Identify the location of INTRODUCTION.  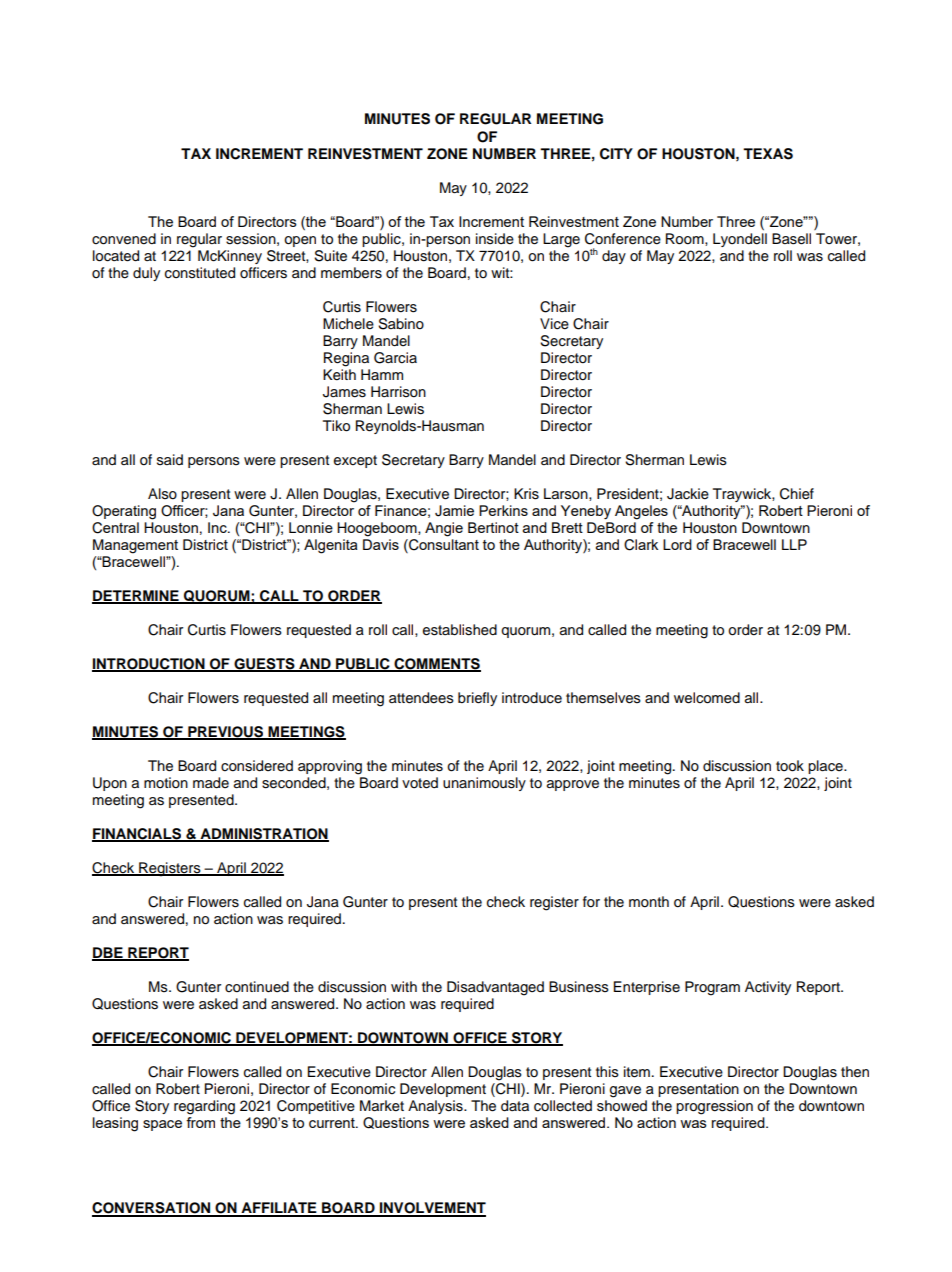
(149, 665).
